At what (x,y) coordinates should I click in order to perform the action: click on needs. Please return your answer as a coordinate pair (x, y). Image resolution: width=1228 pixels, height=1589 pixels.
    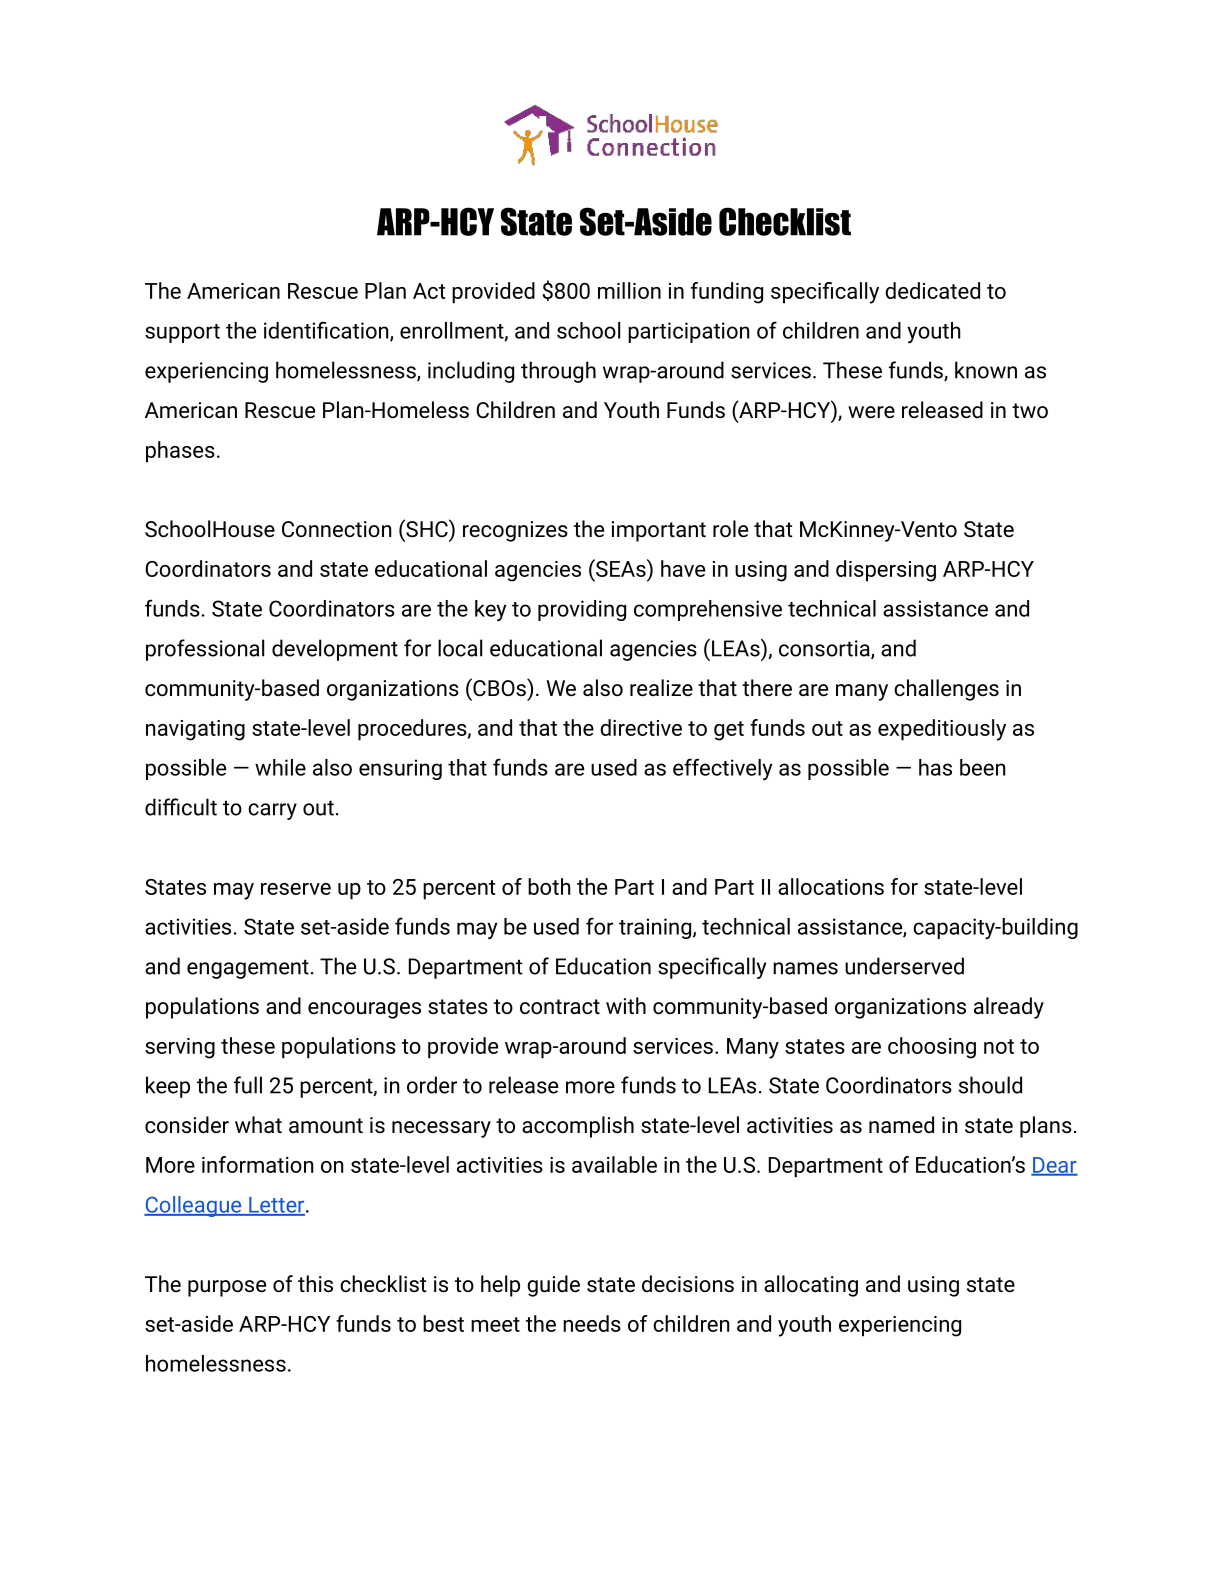
    Looking at the image, I should click on (592, 1323).
